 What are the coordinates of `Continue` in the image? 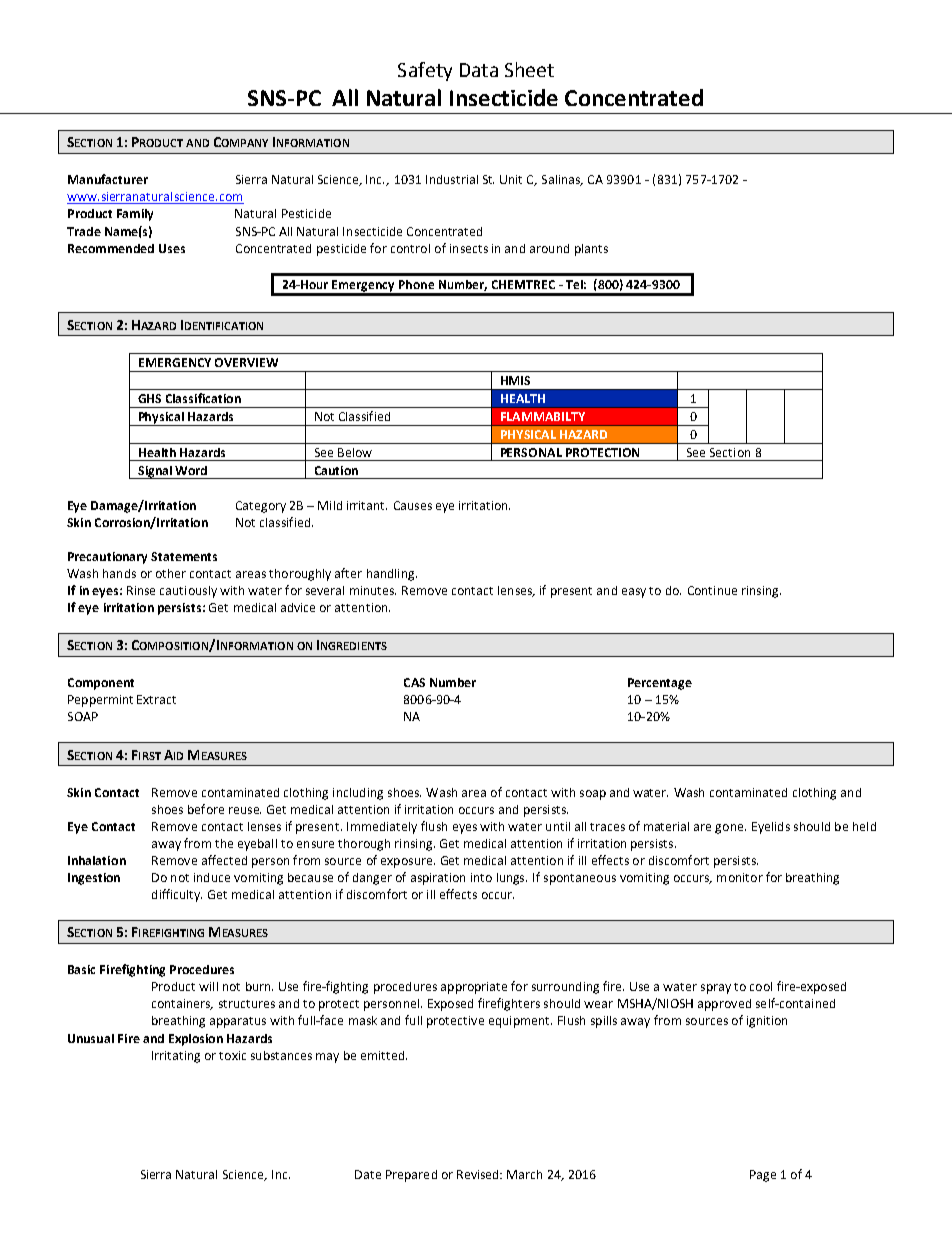 It's located at (712, 590).
